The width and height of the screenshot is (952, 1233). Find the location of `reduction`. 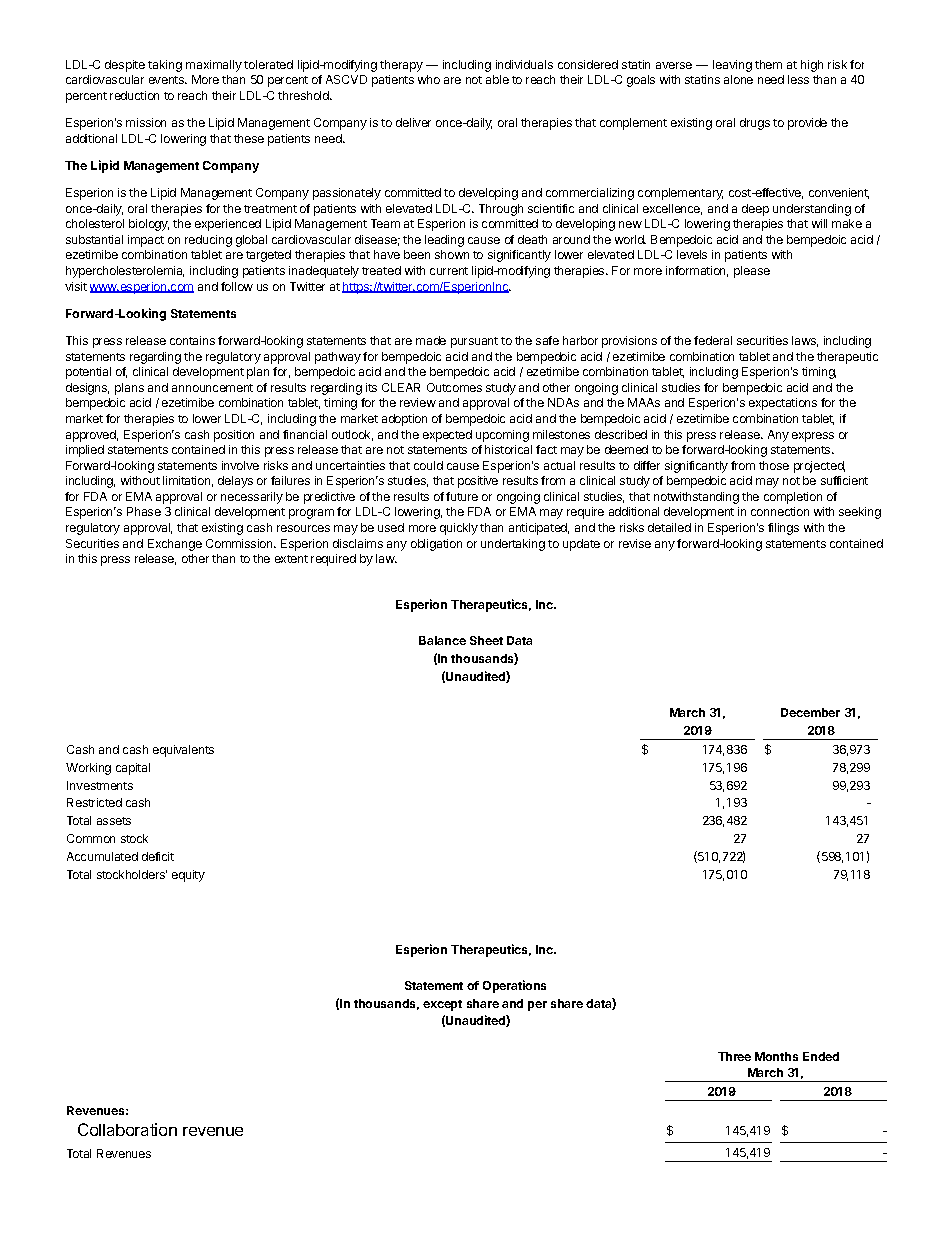

reduction is located at coordinates (134, 95).
